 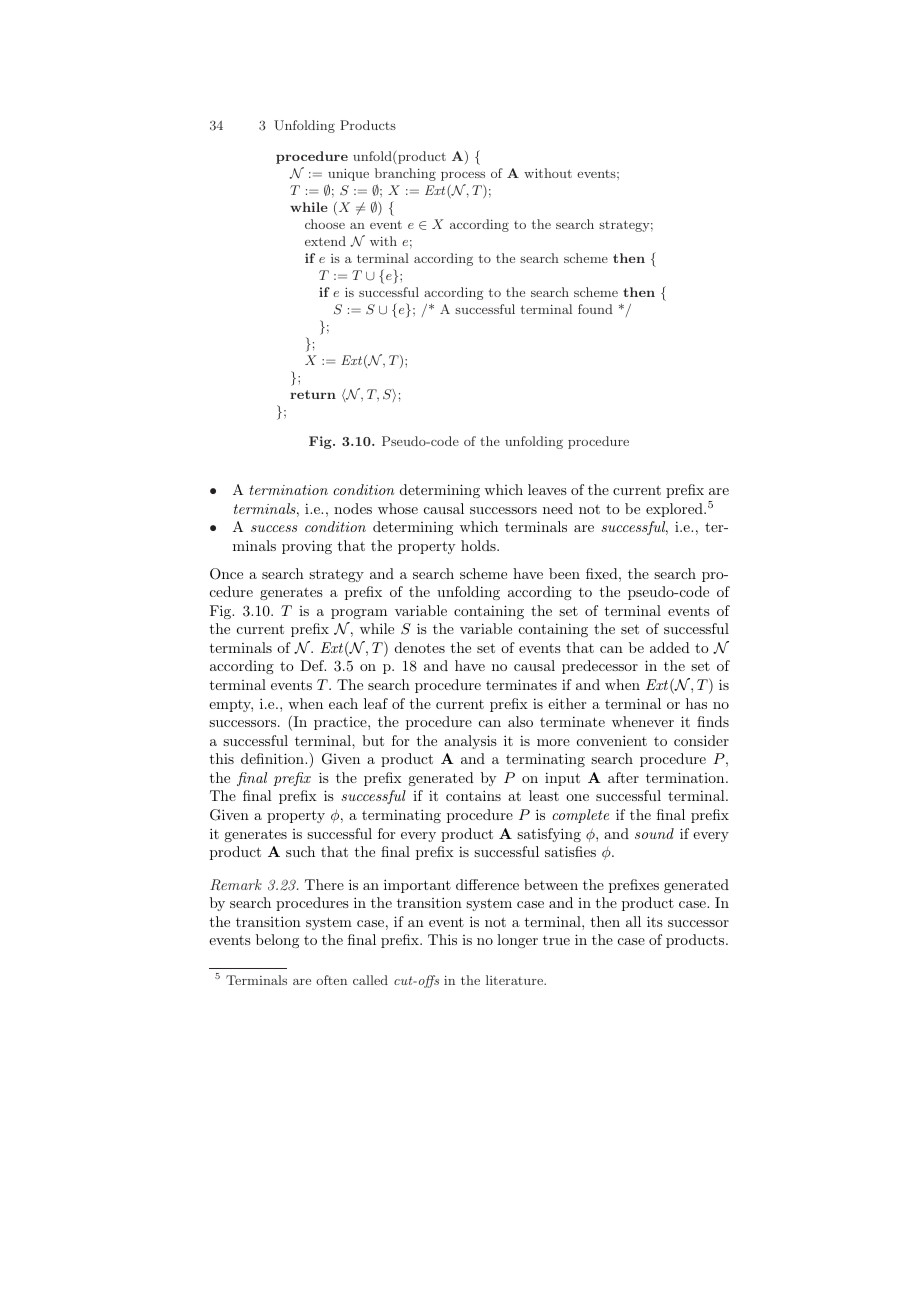 What do you see at coordinates (325, 224) in the screenshot?
I see `choose` at bounding box center [325, 224].
